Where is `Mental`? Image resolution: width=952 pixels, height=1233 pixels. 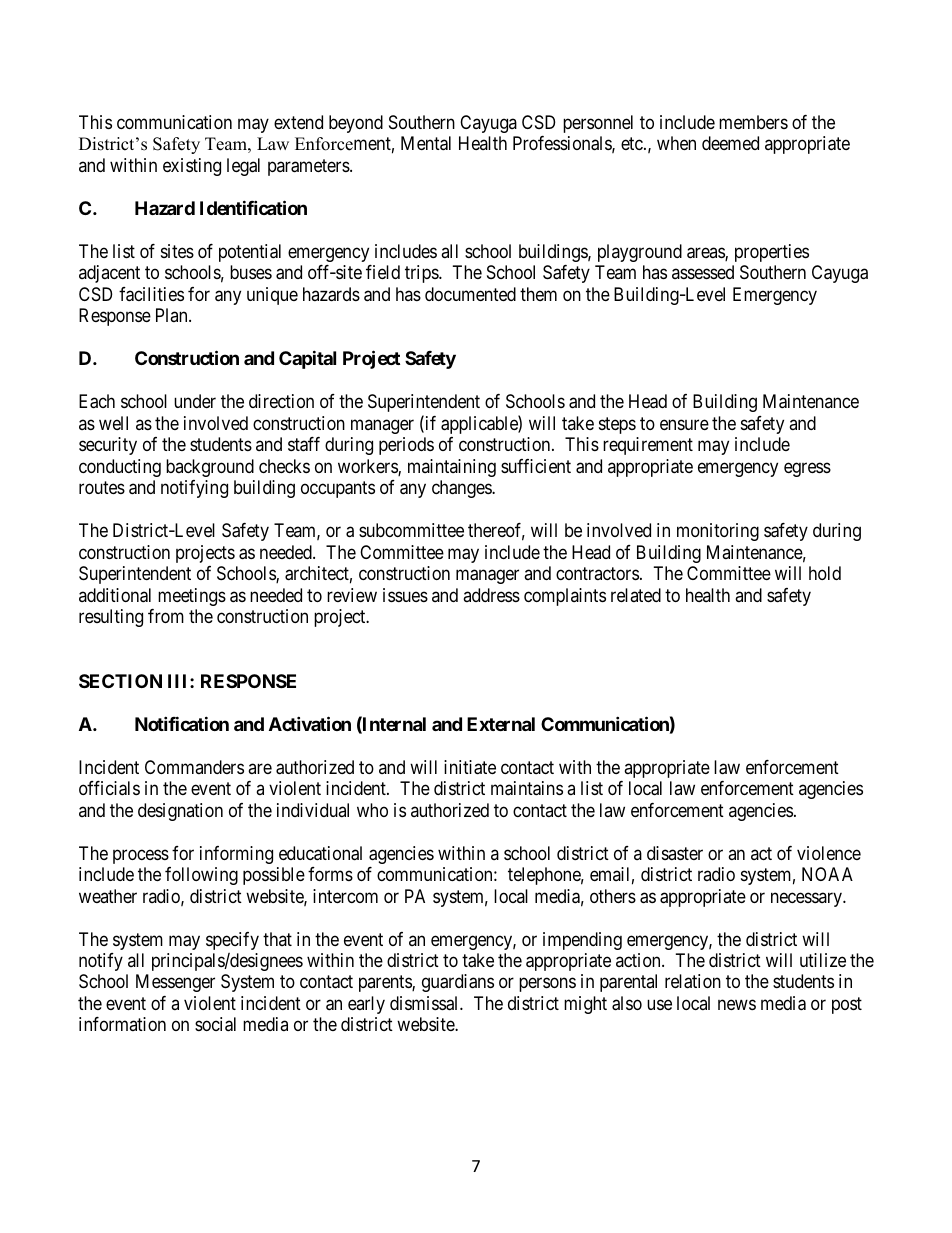 Mental is located at coordinates (426, 143).
